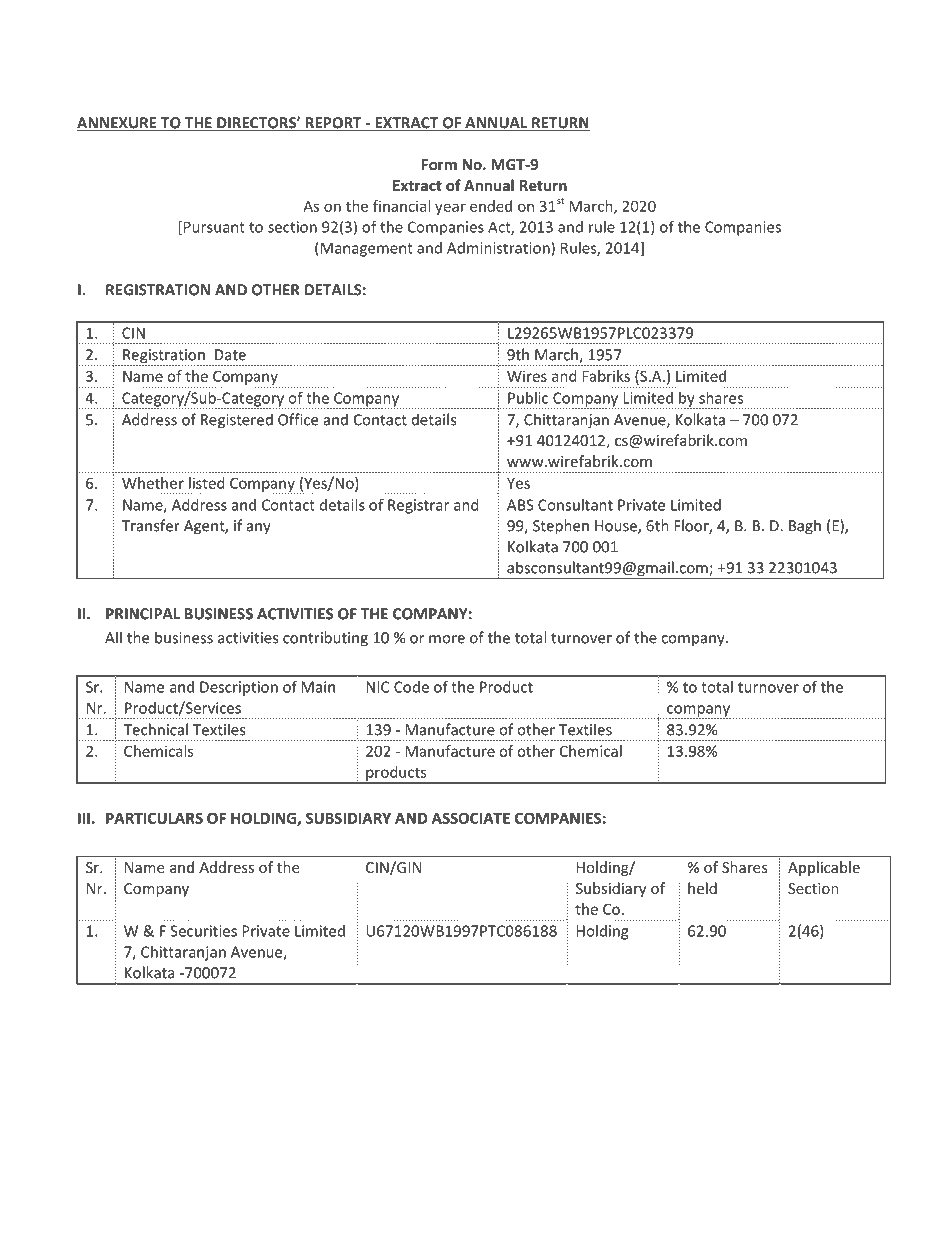 The width and height of the screenshot is (952, 1233). Describe the element at coordinates (491, 206) in the screenshot. I see `ended` at that location.
